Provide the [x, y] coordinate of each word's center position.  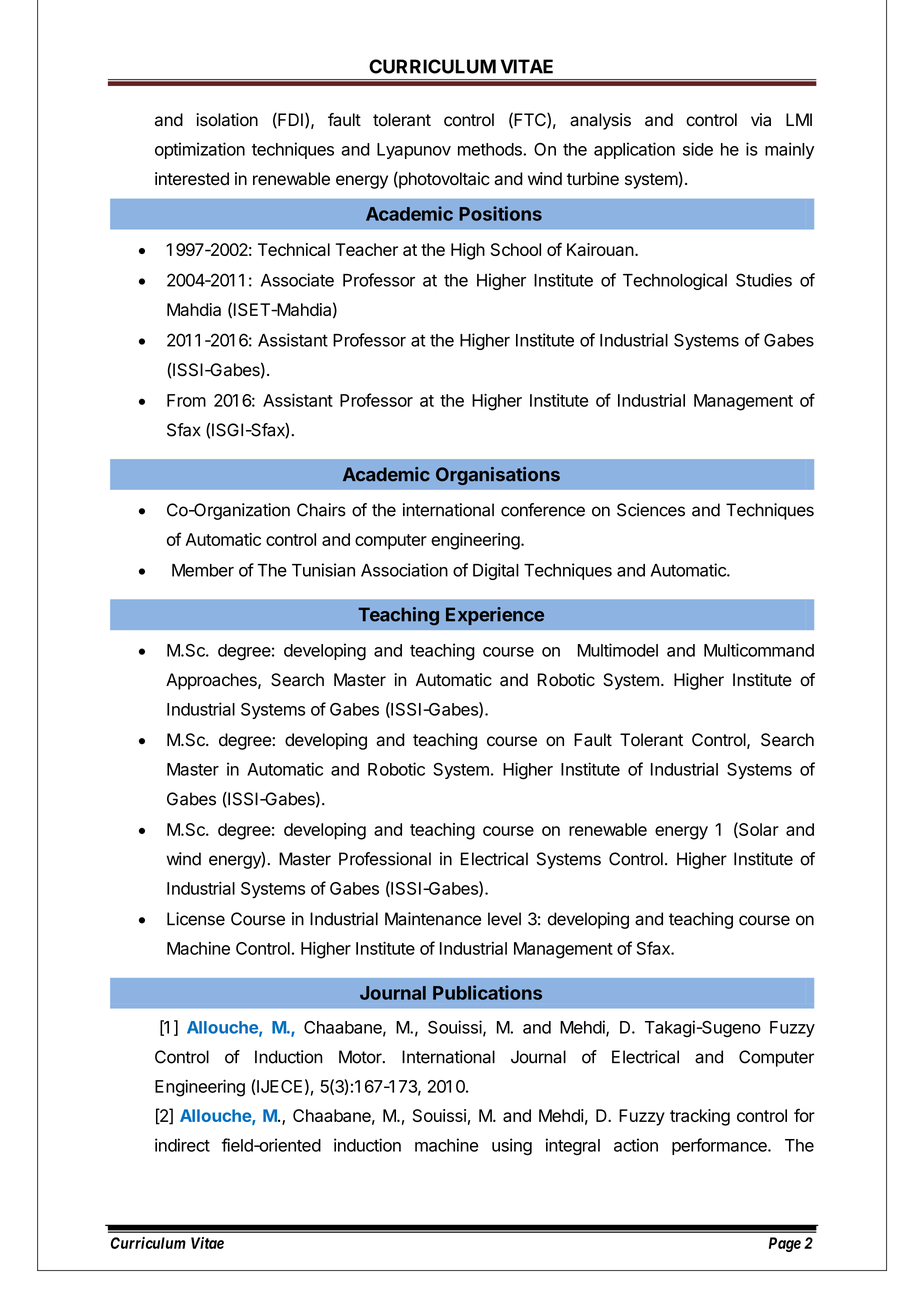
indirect [182, 1145]
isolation [227, 120]
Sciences [651, 510]
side [698, 149]
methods [491, 149]
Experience [495, 616]
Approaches [212, 681]
